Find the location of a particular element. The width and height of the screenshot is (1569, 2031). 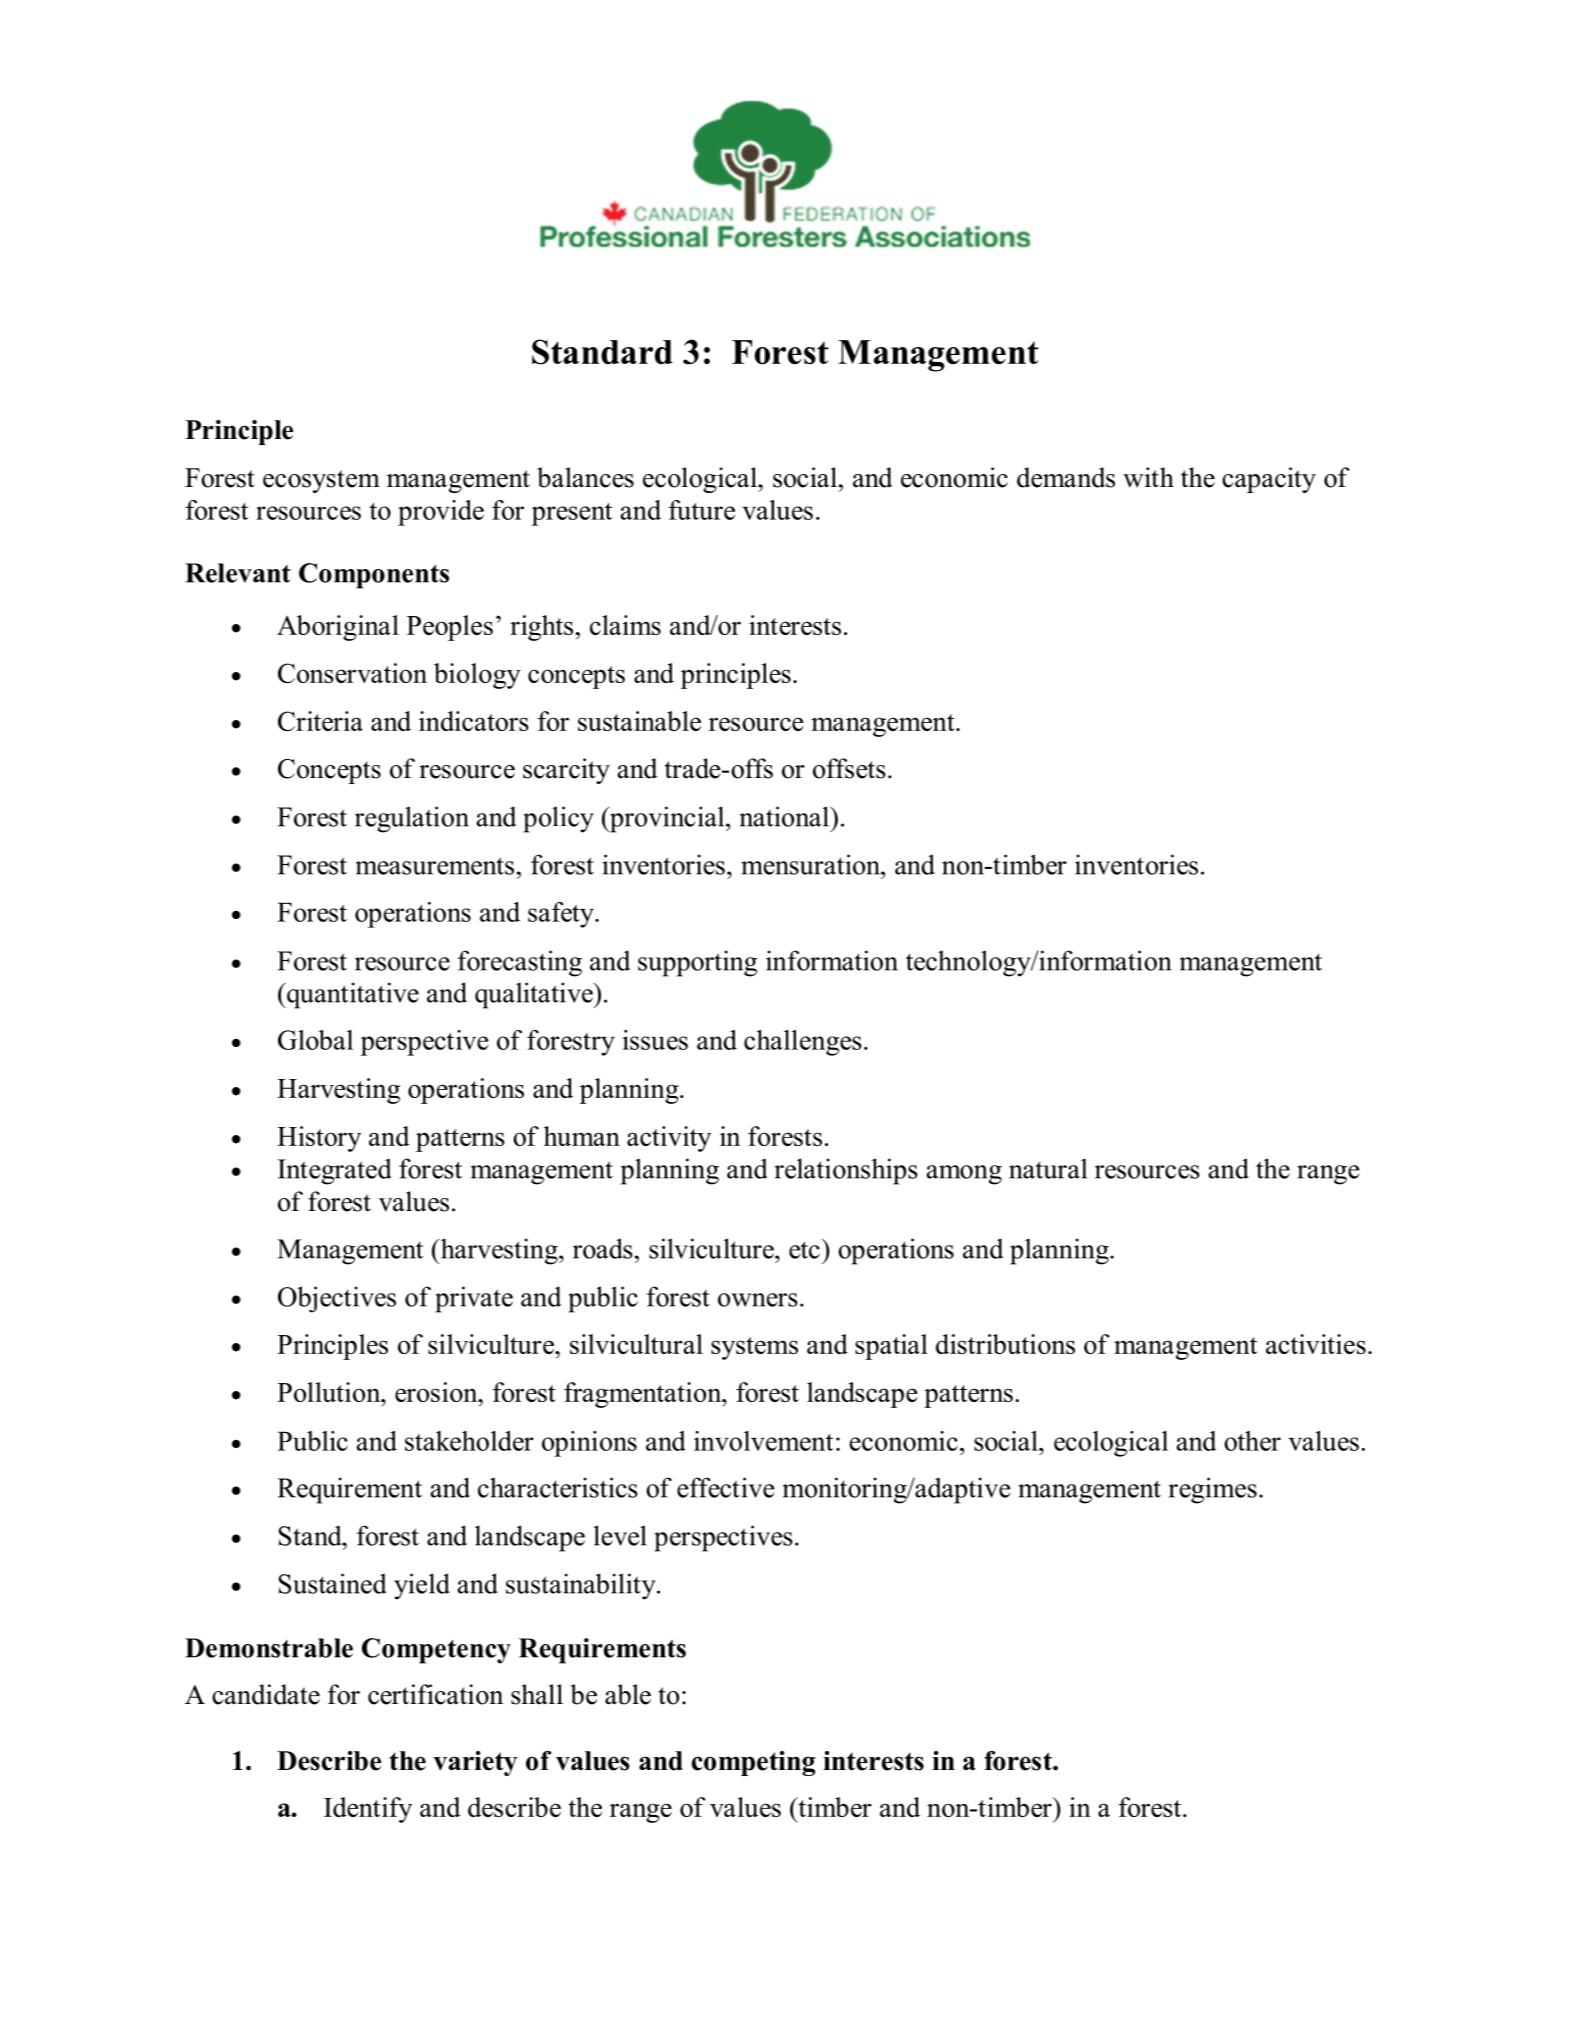

Identify is located at coordinates (368, 1810).
